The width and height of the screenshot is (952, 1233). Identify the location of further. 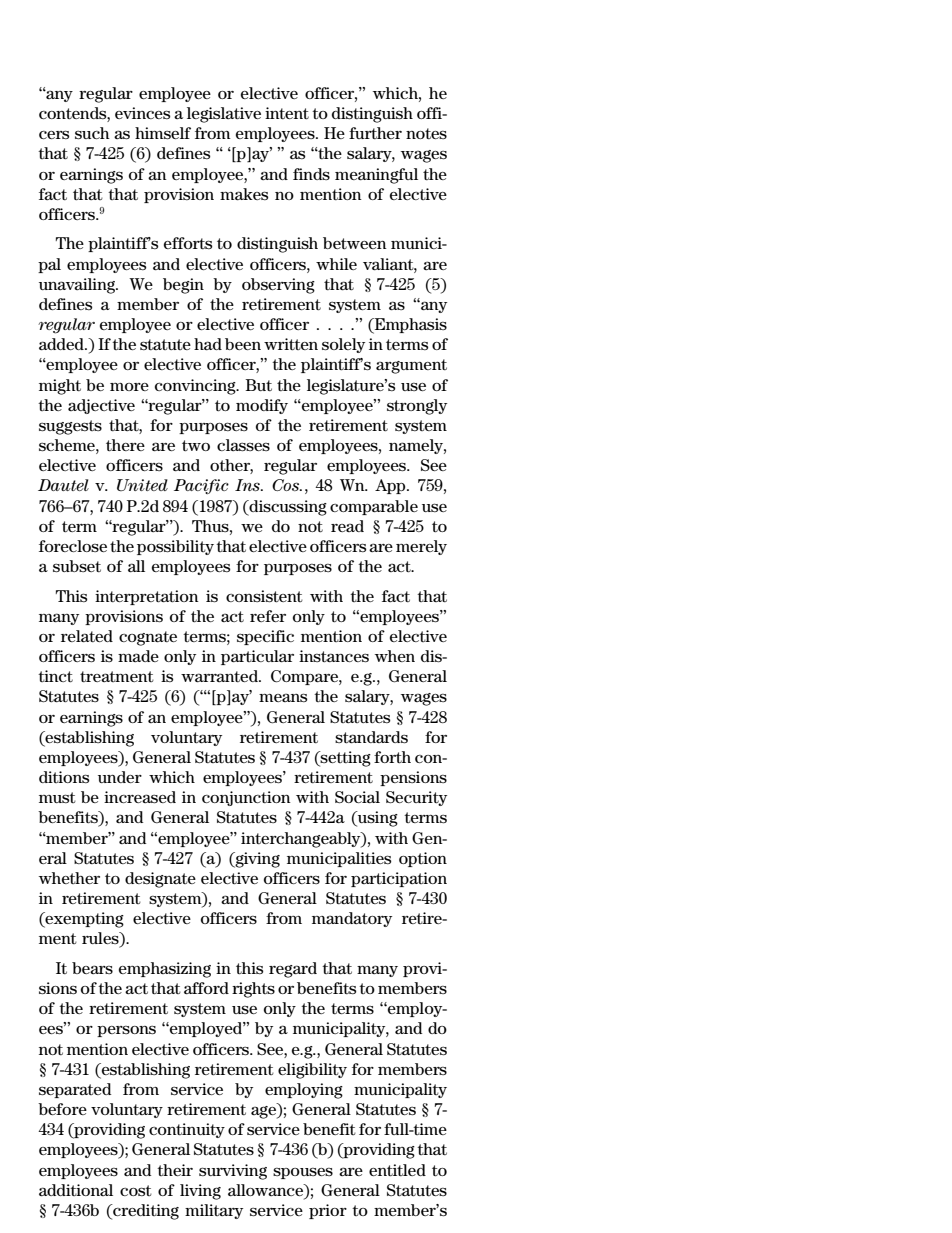
(375, 133).
